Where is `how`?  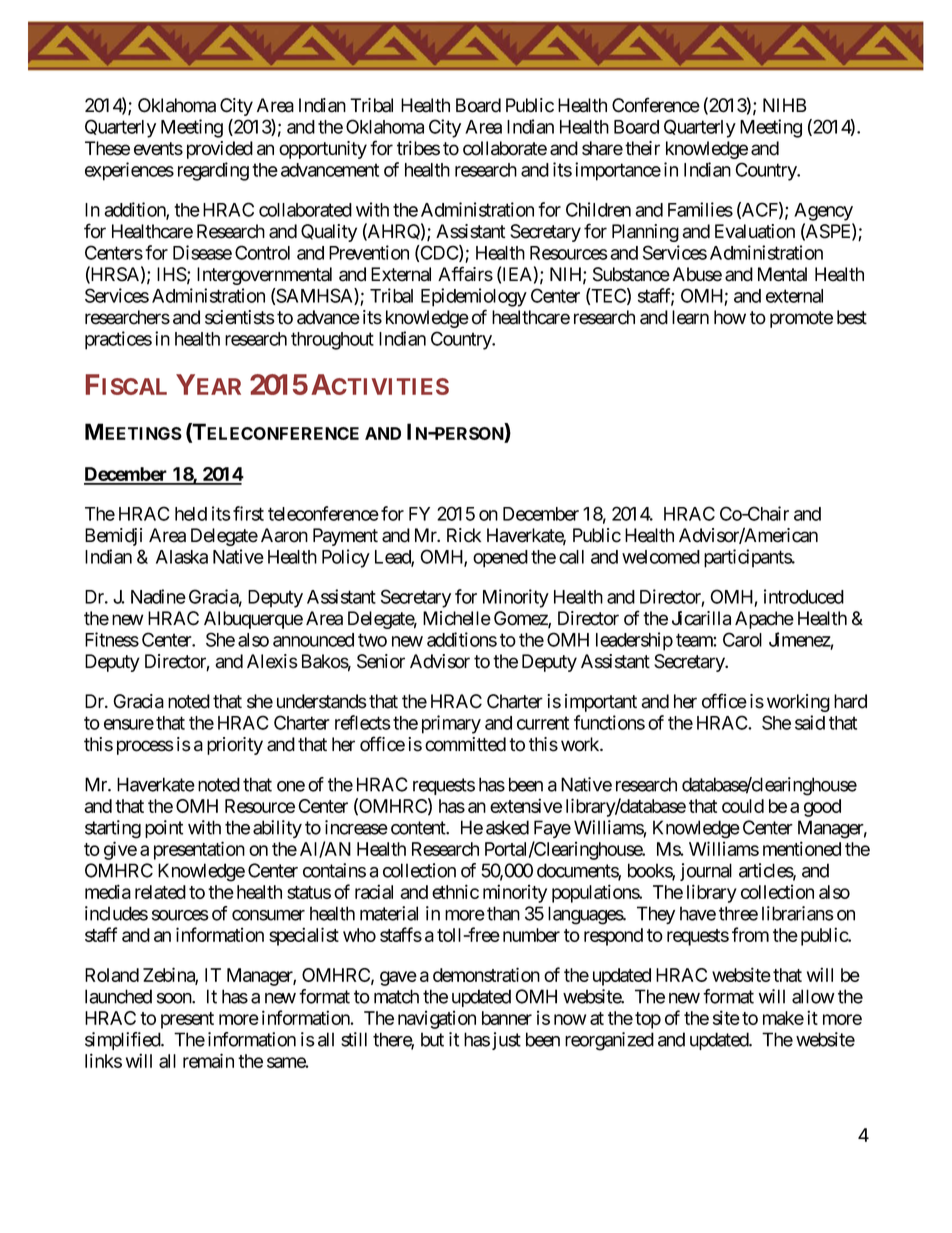 how is located at coordinates (730, 317).
